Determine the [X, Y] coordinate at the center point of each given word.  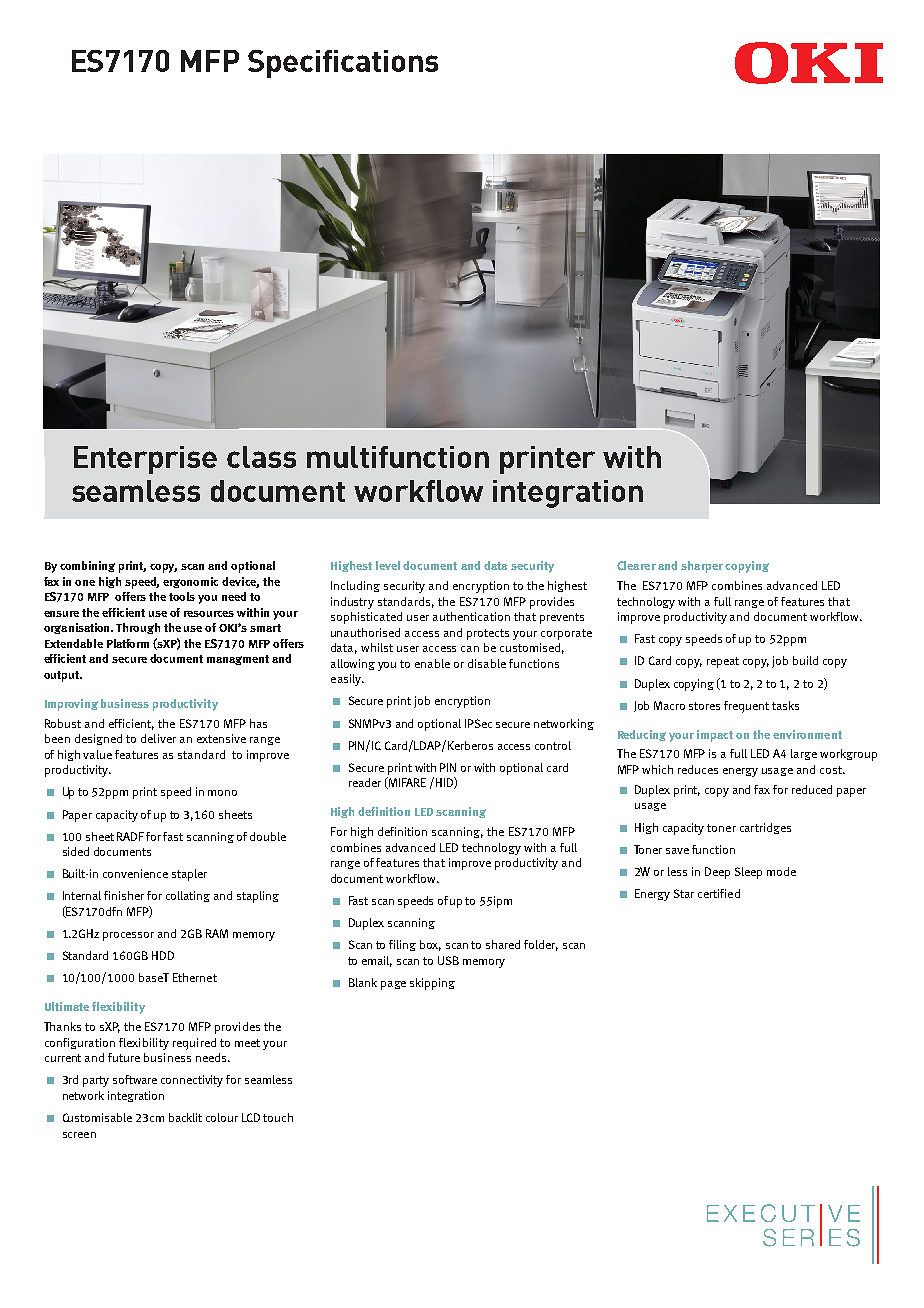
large [804, 754]
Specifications [343, 64]
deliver [158, 738]
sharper [702, 567]
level [388, 565]
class [261, 457]
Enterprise [145, 460]
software [135, 1079]
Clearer [636, 565]
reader [365, 782]
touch [278, 1117]
